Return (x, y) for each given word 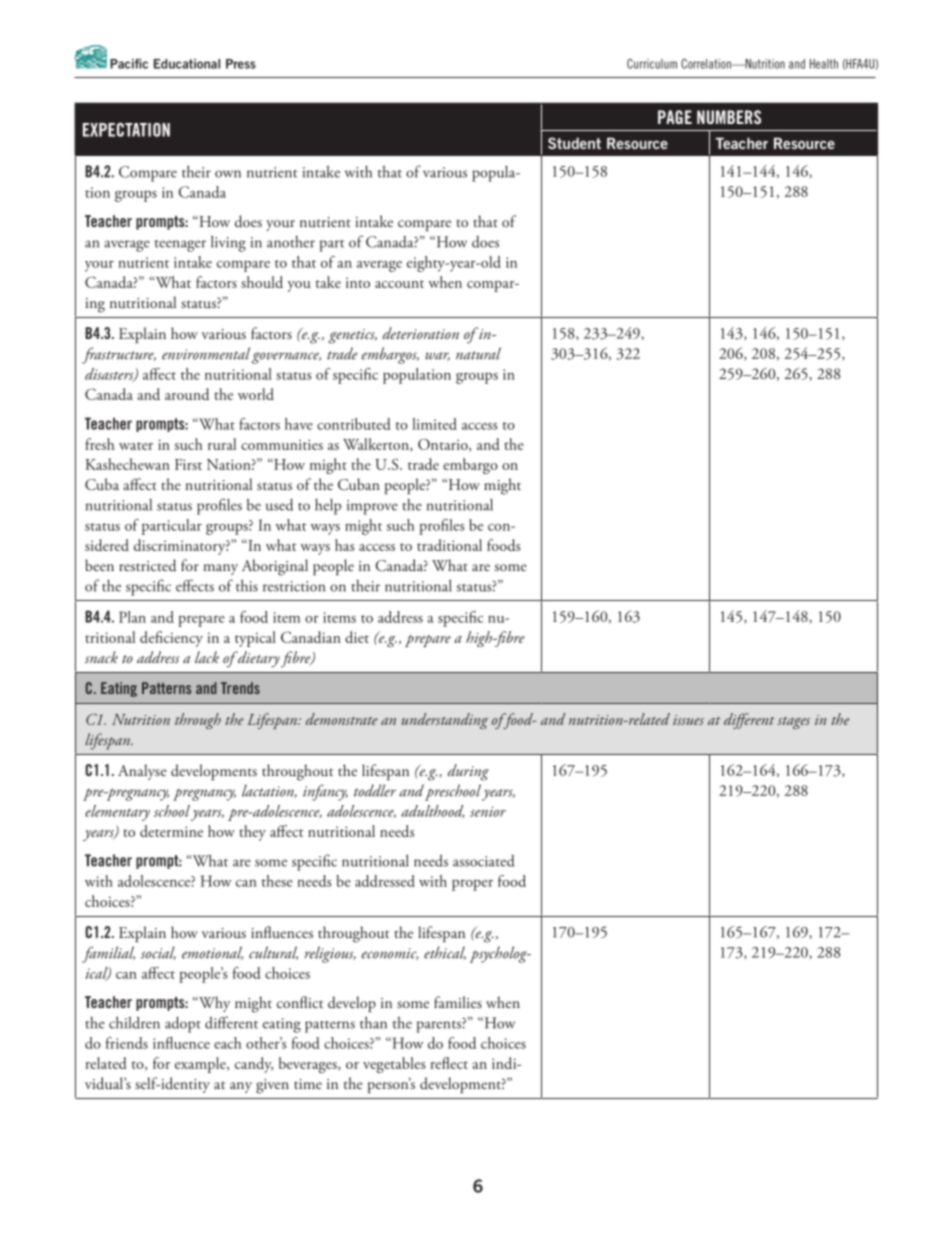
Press (241, 64)
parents (439, 1025)
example (201, 1065)
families (458, 1002)
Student (574, 143)
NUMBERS (729, 117)
